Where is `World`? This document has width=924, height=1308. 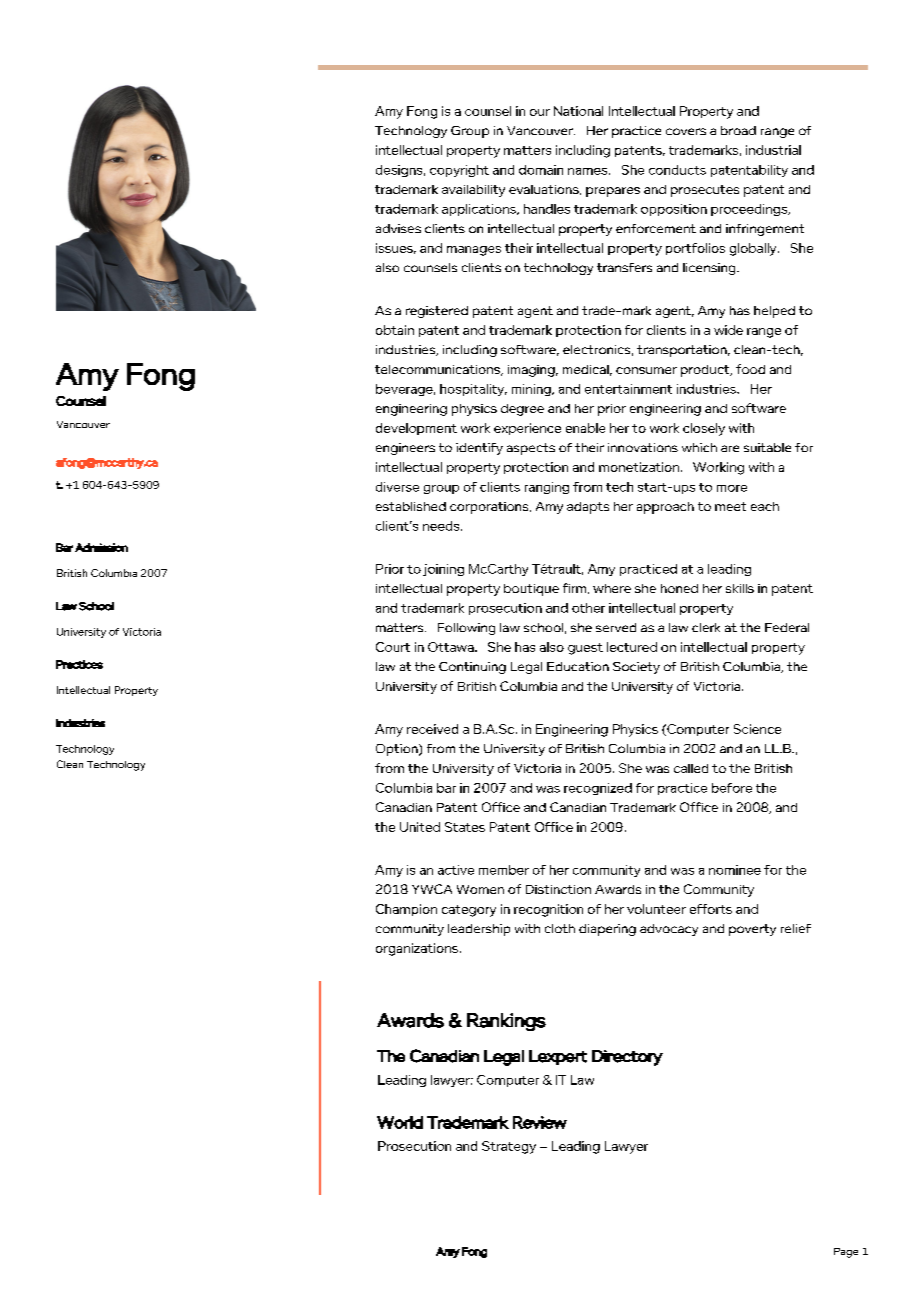 World is located at coordinates (400, 1122).
